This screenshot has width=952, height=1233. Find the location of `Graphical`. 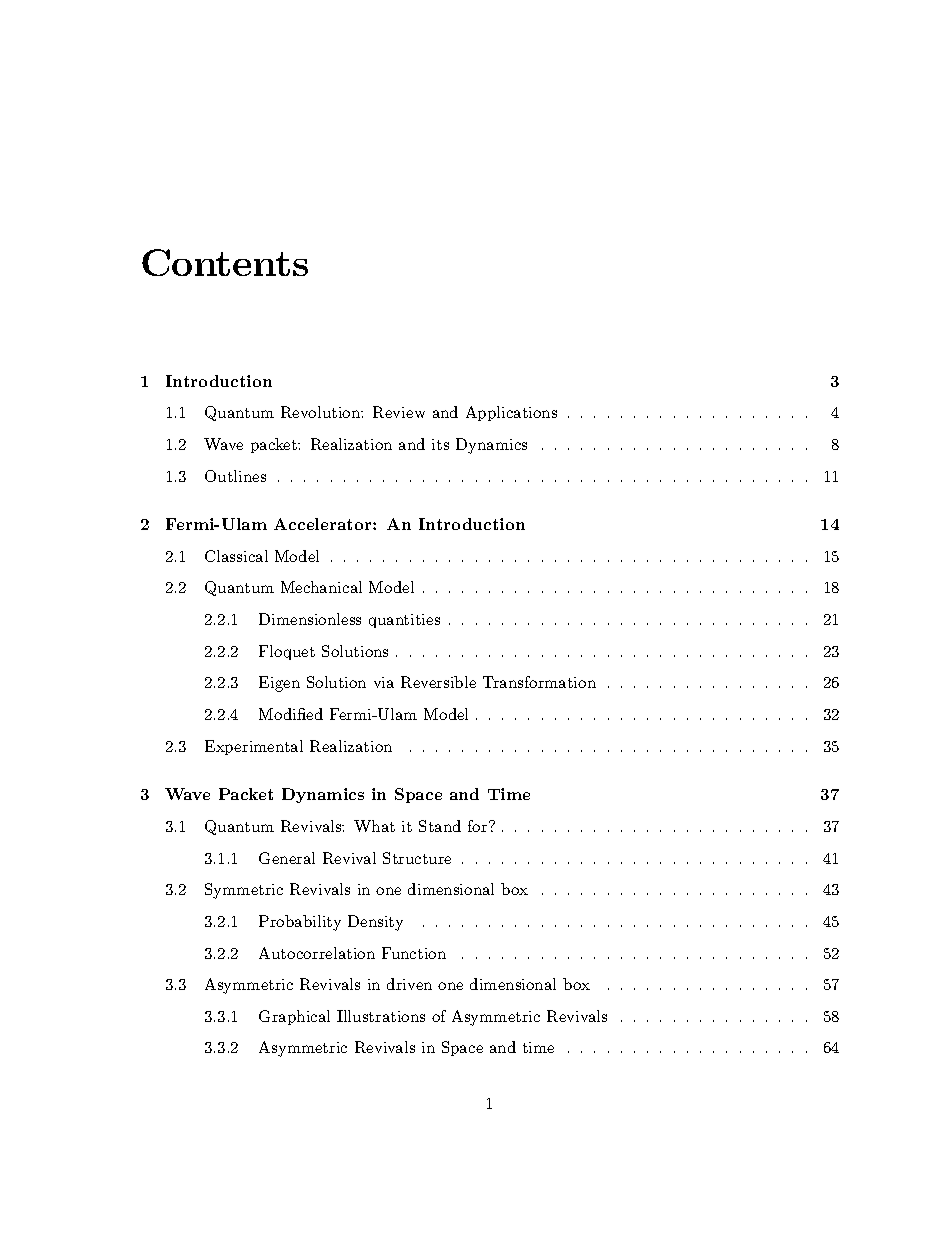

Graphical is located at coordinates (294, 1017).
